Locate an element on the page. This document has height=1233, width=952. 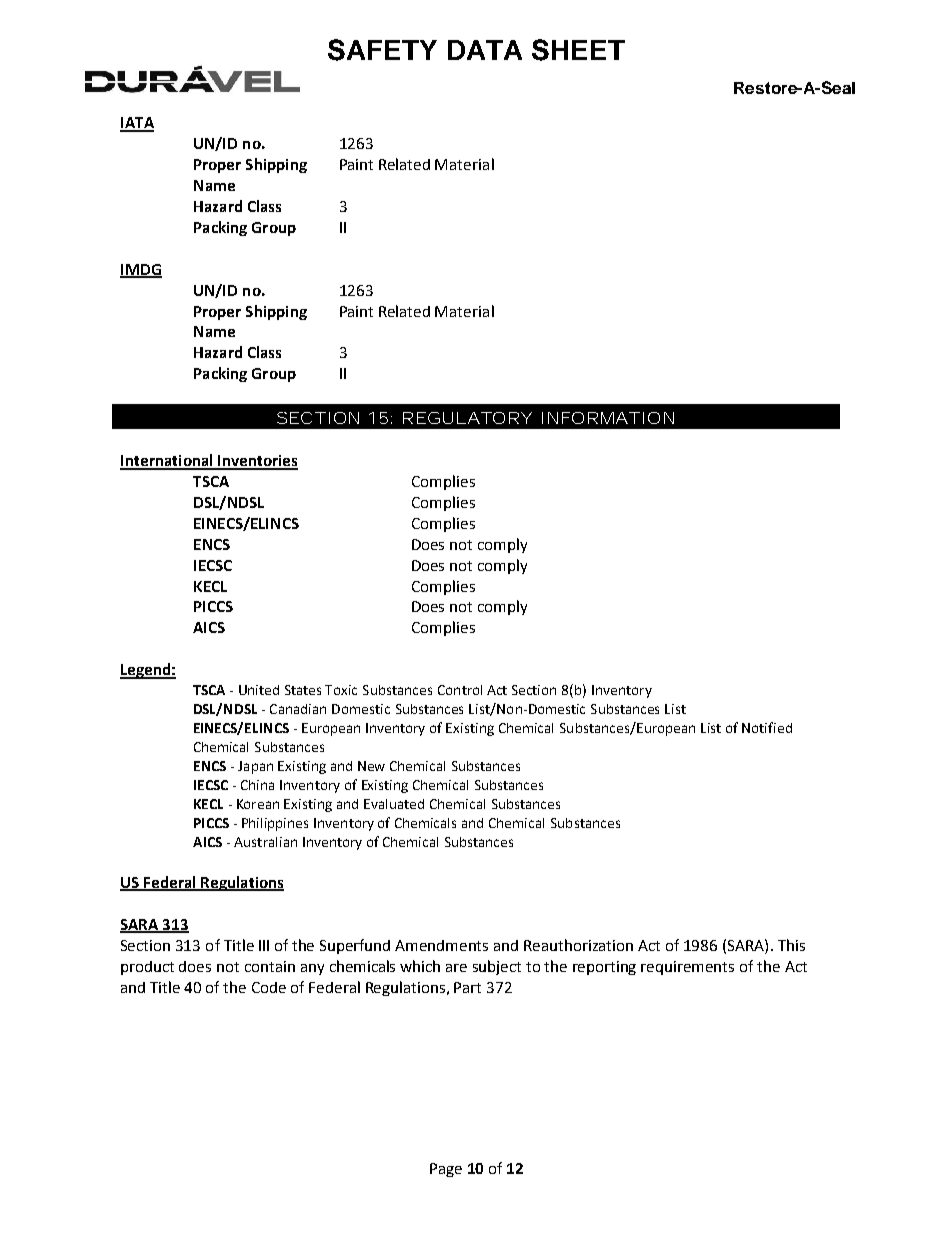
INFORMATION is located at coordinates (608, 418).
